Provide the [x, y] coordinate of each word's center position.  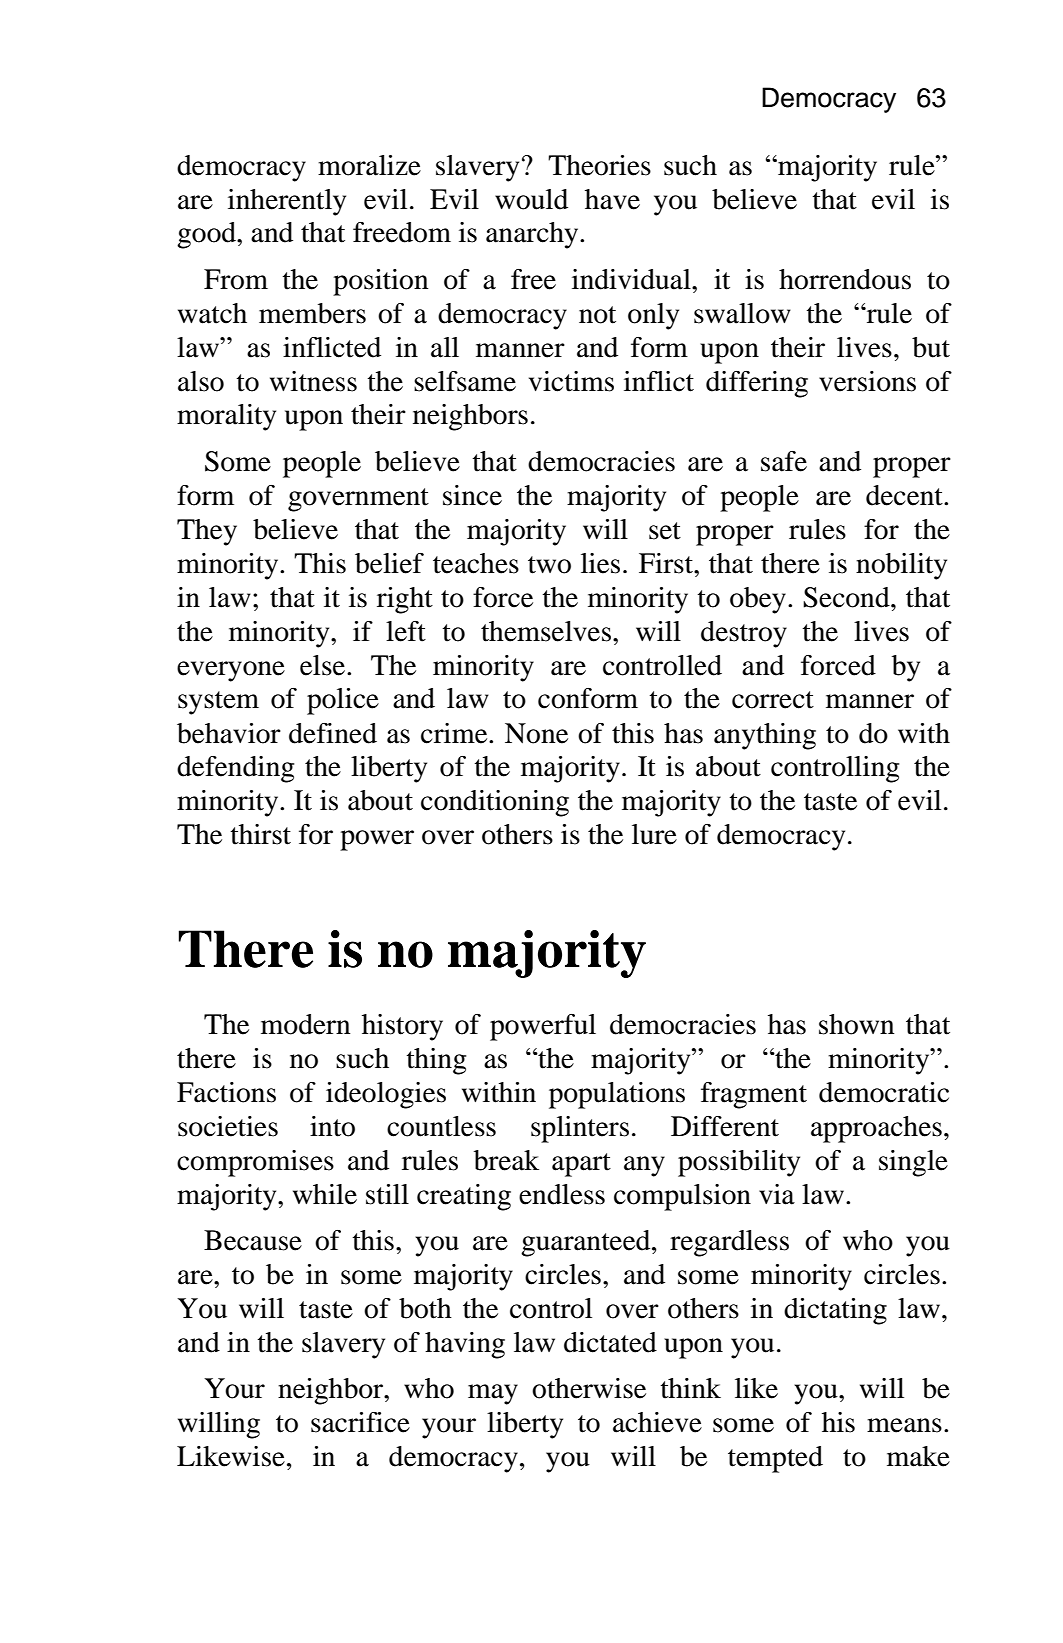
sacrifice [360, 1422]
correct [773, 700]
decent [905, 495]
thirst [260, 834]
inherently [287, 202]
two [549, 565]
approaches [876, 1129]
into [332, 1126]
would [531, 199]
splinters [580, 1129]
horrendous [845, 279]
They [207, 532]
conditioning [495, 803]
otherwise [589, 1388]
